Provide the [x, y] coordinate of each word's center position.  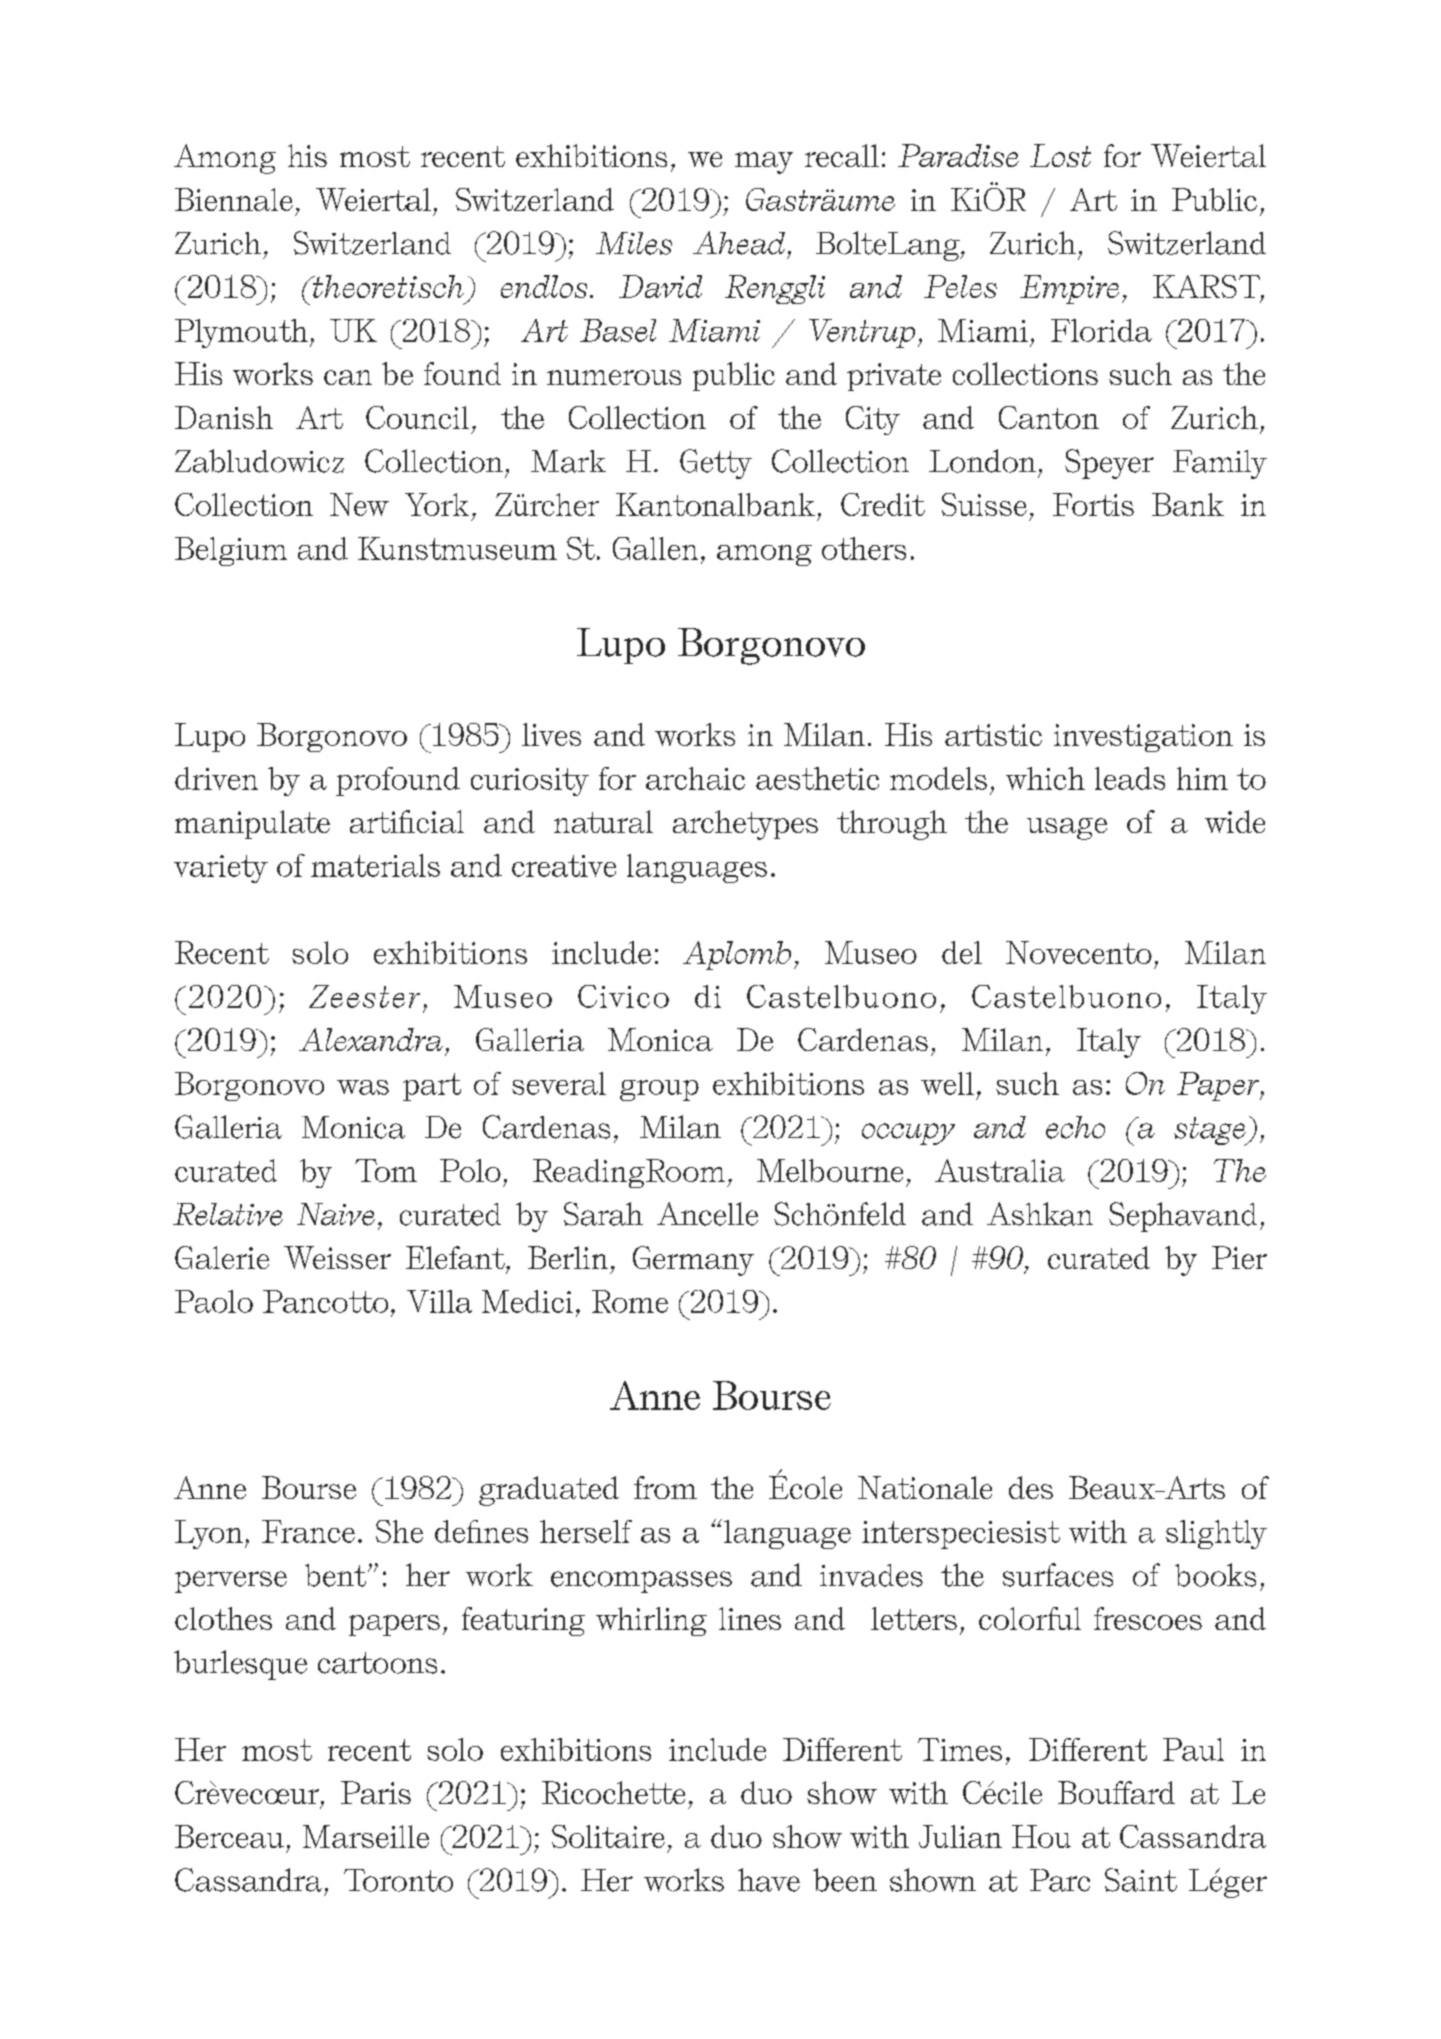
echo [1075, 1127]
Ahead [739, 243]
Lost [1060, 155]
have [769, 1880]
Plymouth [241, 333]
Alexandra [371, 1039]
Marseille [366, 1836]
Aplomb [737, 955]
